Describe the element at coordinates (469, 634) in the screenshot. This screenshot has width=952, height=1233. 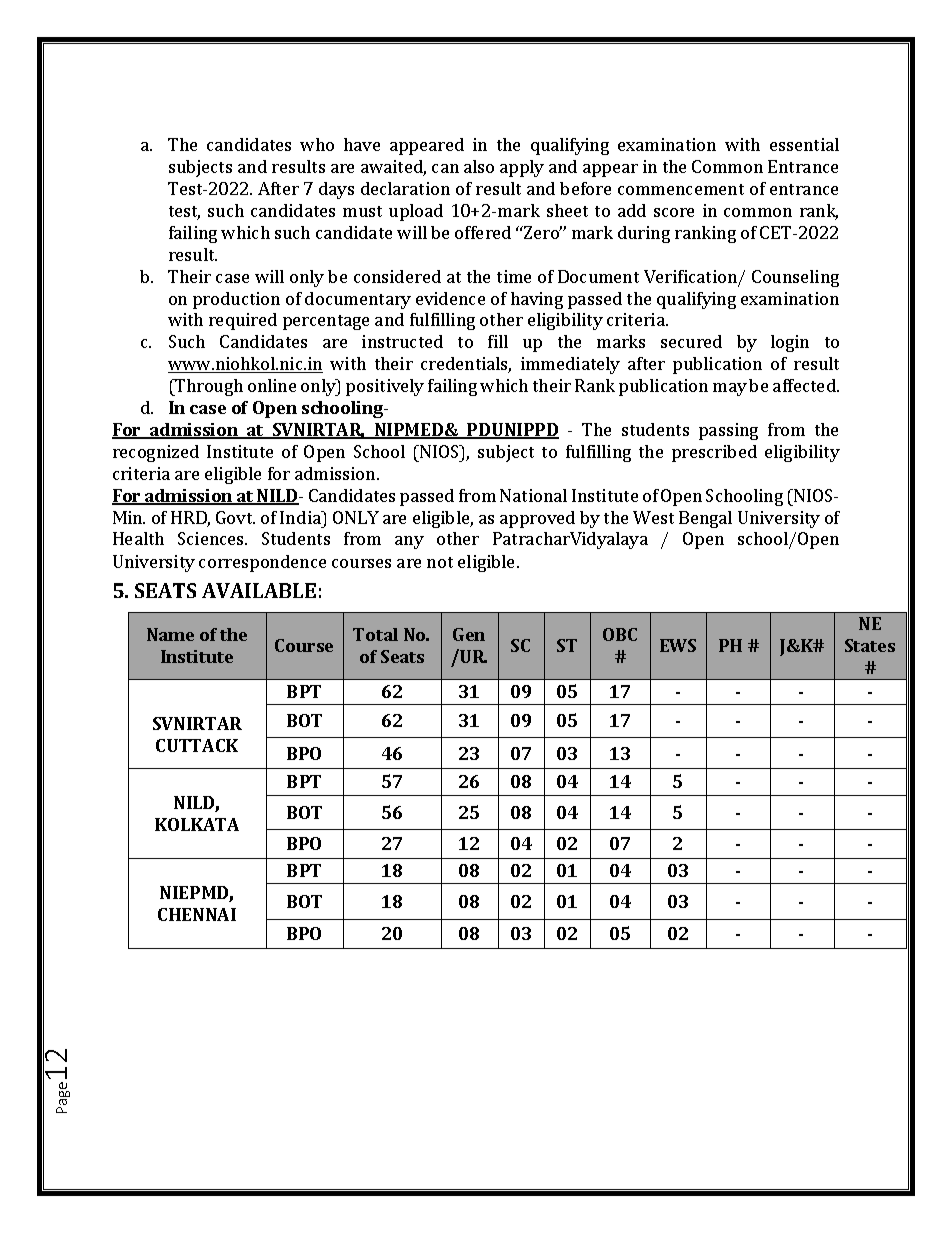
I see `Gen` at that location.
